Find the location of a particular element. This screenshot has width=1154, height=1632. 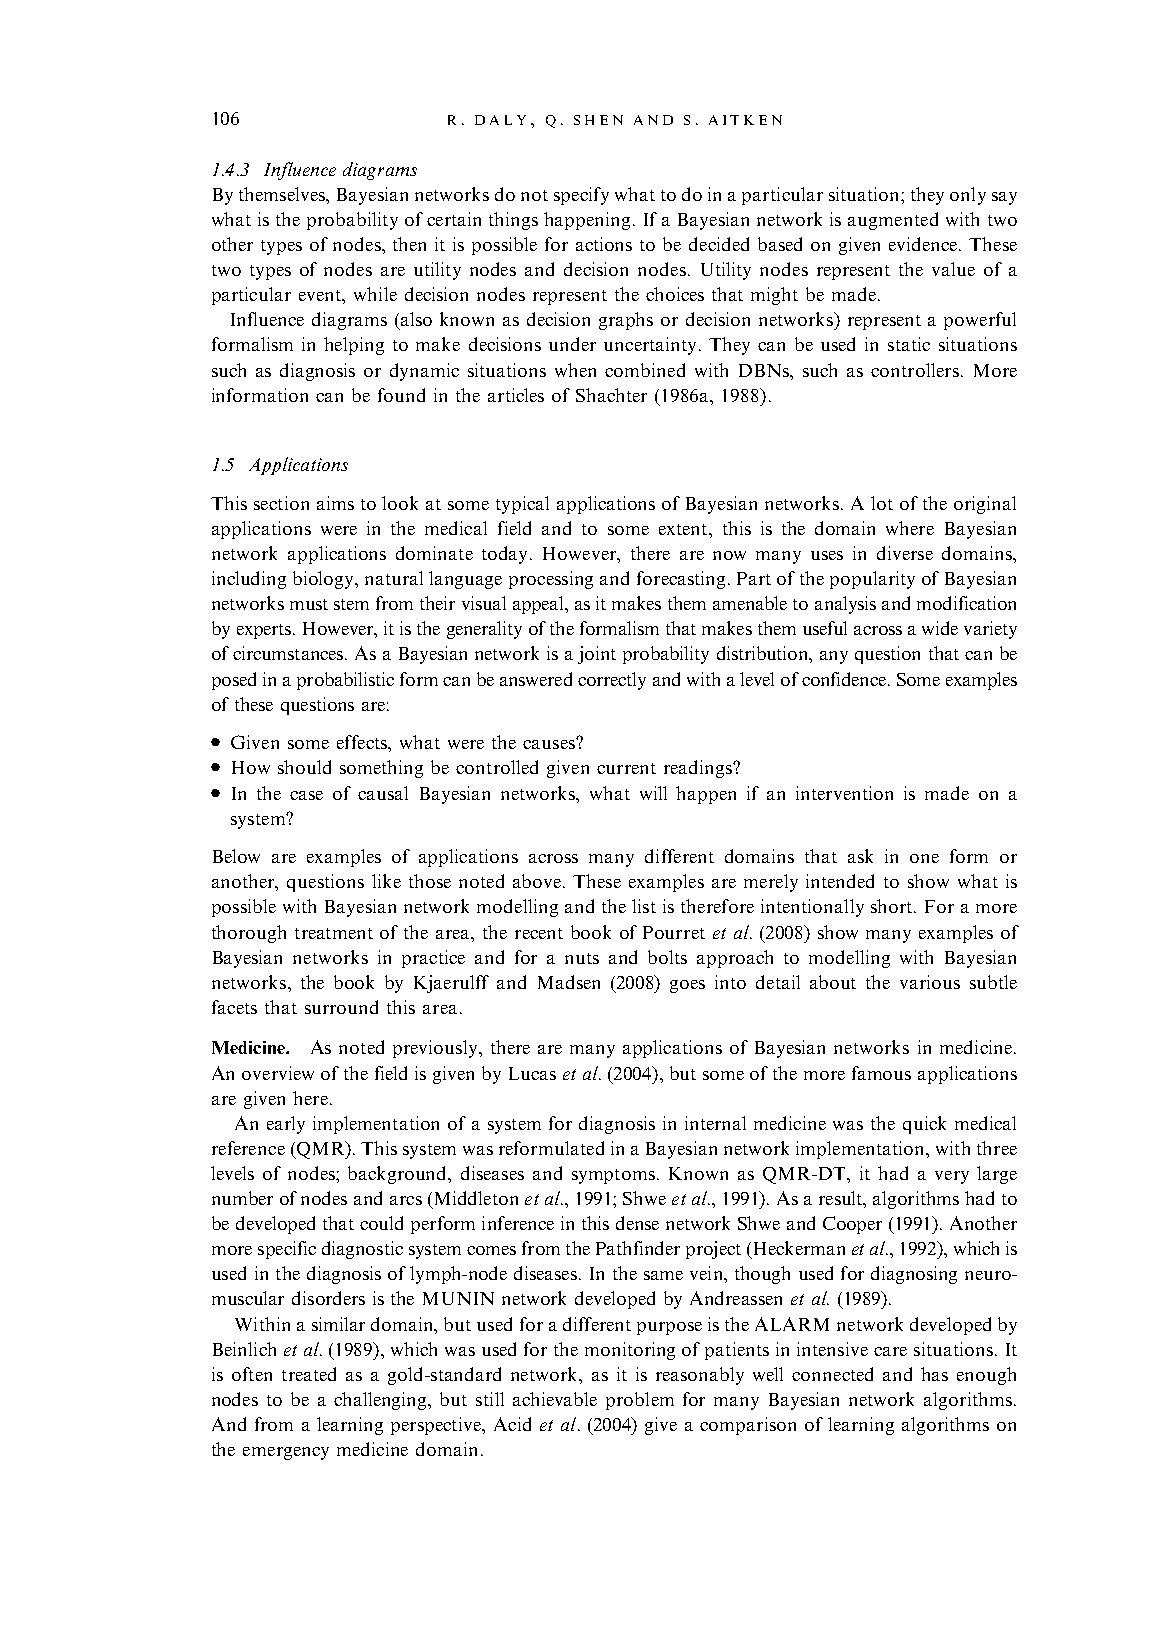

has is located at coordinates (934, 1374).
